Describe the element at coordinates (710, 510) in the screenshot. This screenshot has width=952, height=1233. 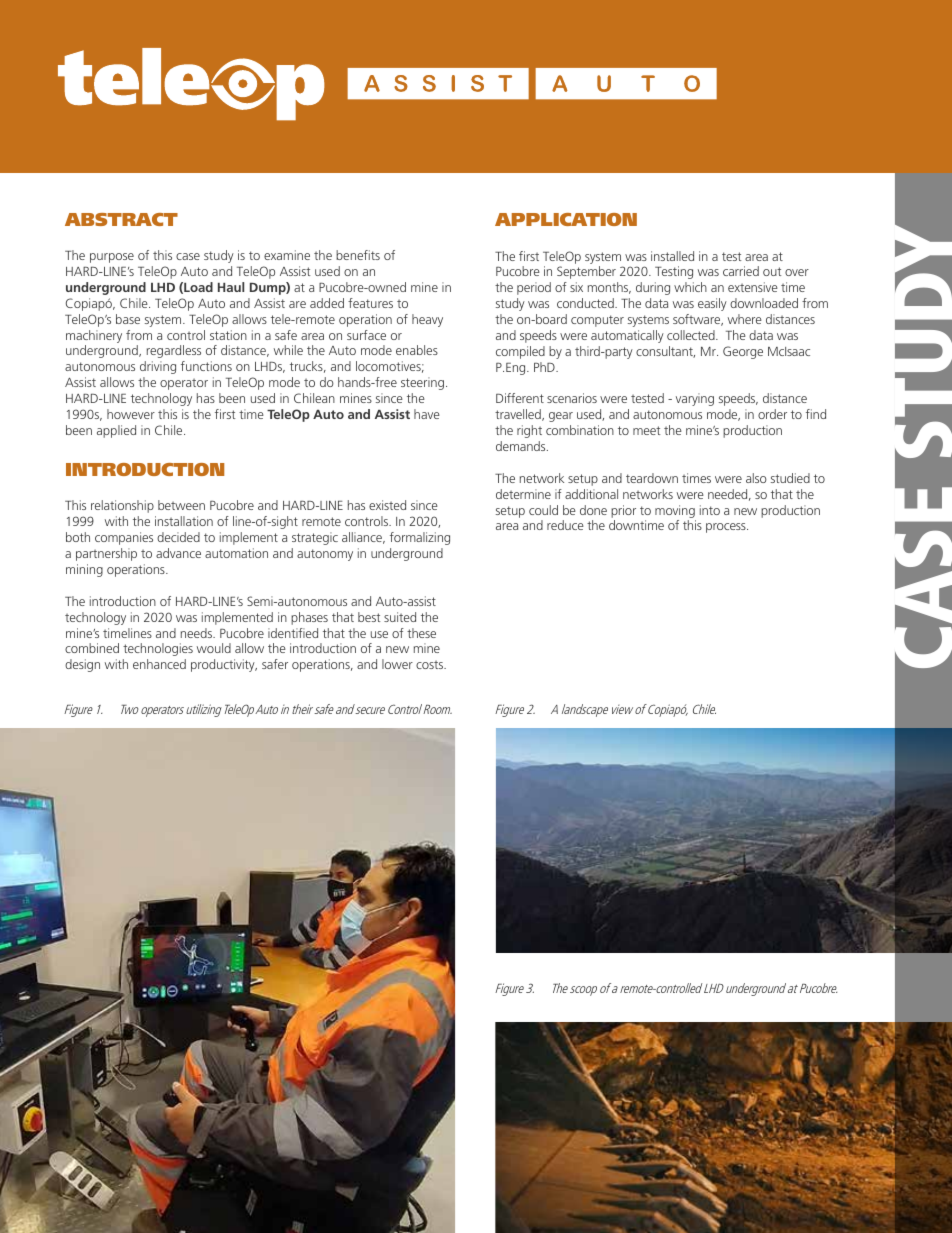
I see `into` at that location.
